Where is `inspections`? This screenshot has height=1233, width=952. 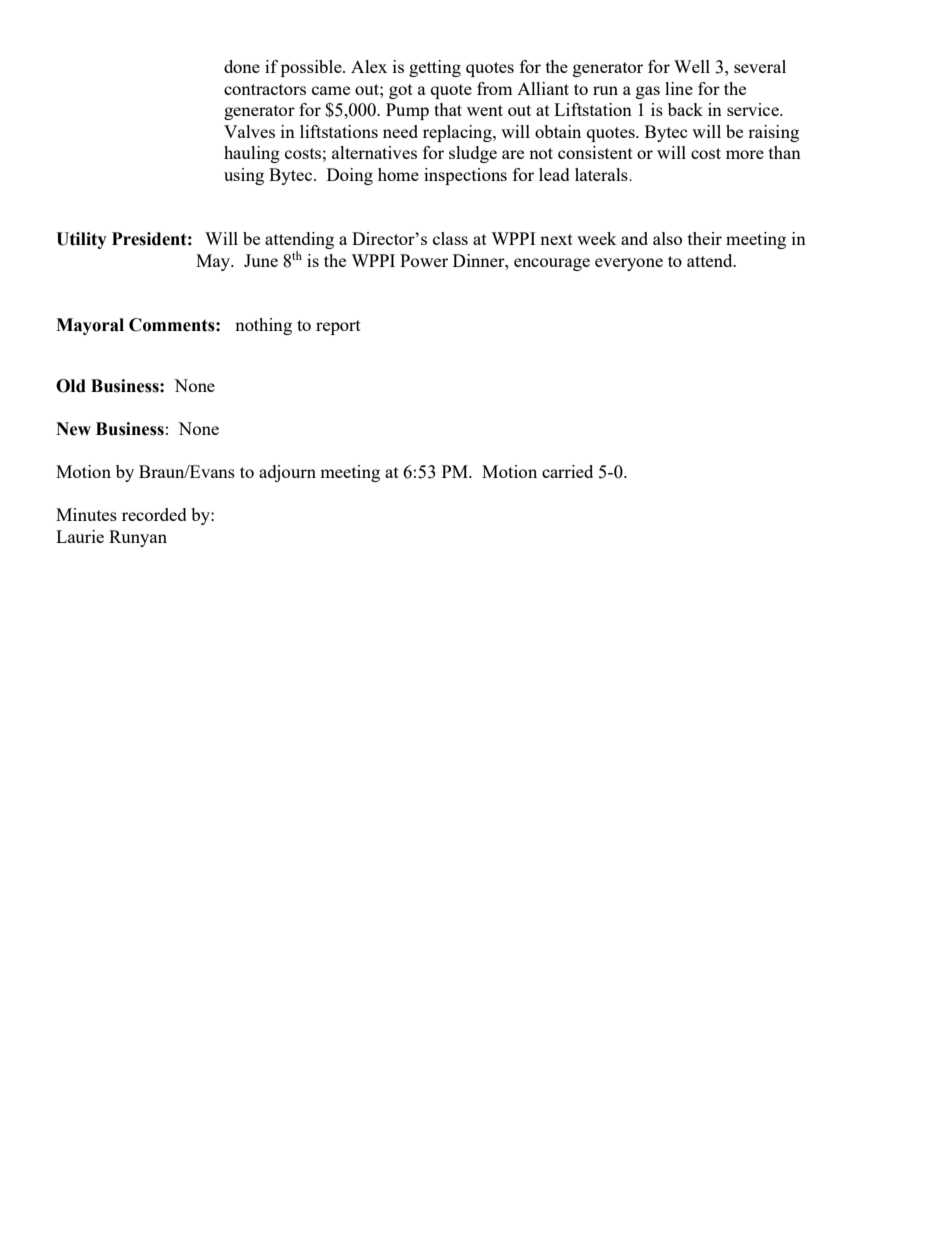
inspections is located at coordinates (465, 176).
